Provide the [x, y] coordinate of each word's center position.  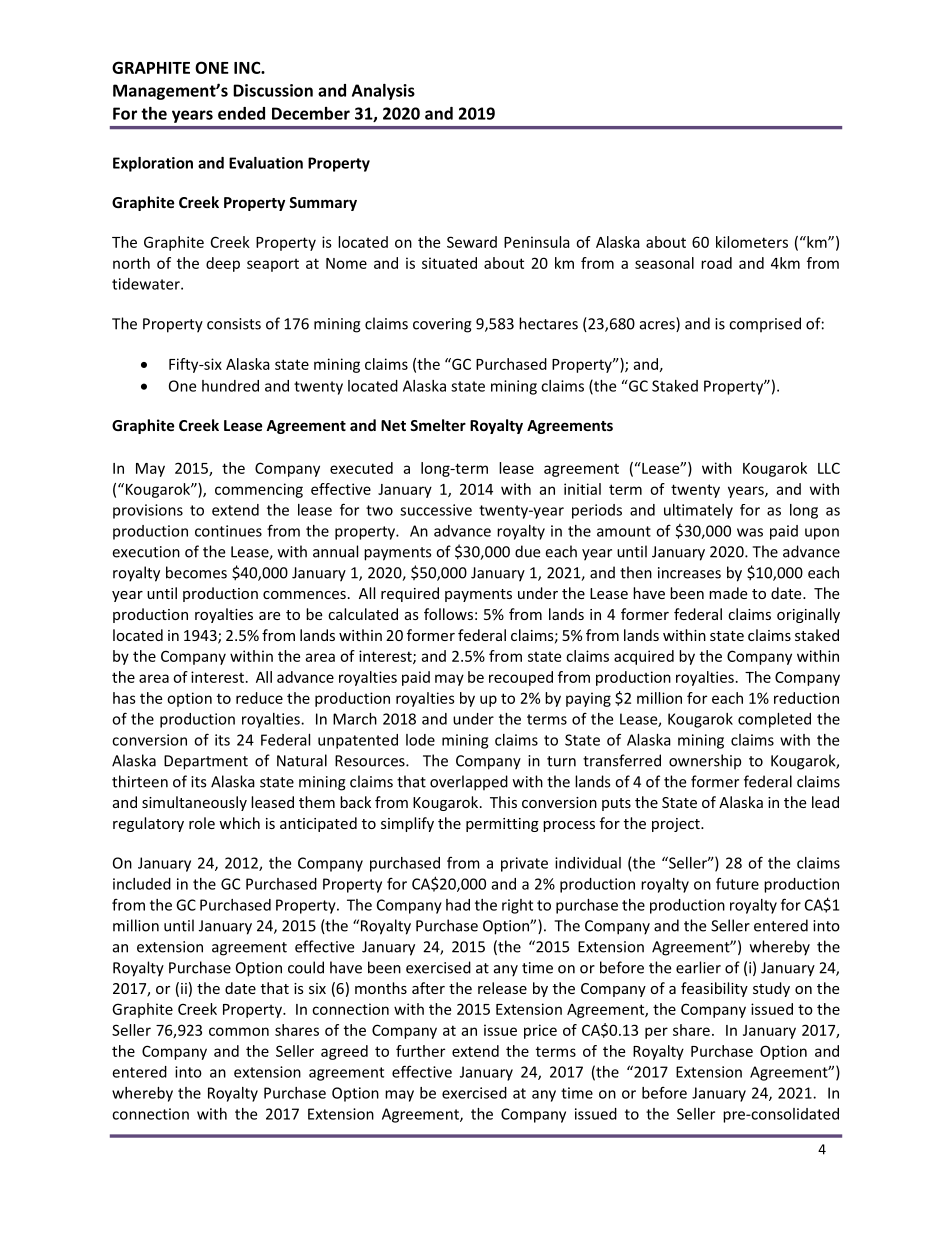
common [239, 1031]
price [540, 1031]
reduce [259, 698]
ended [241, 113]
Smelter [438, 425]
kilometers [752, 242]
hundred [230, 386]
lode [420, 740]
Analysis [383, 92]
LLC [829, 468]
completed [774, 720]
